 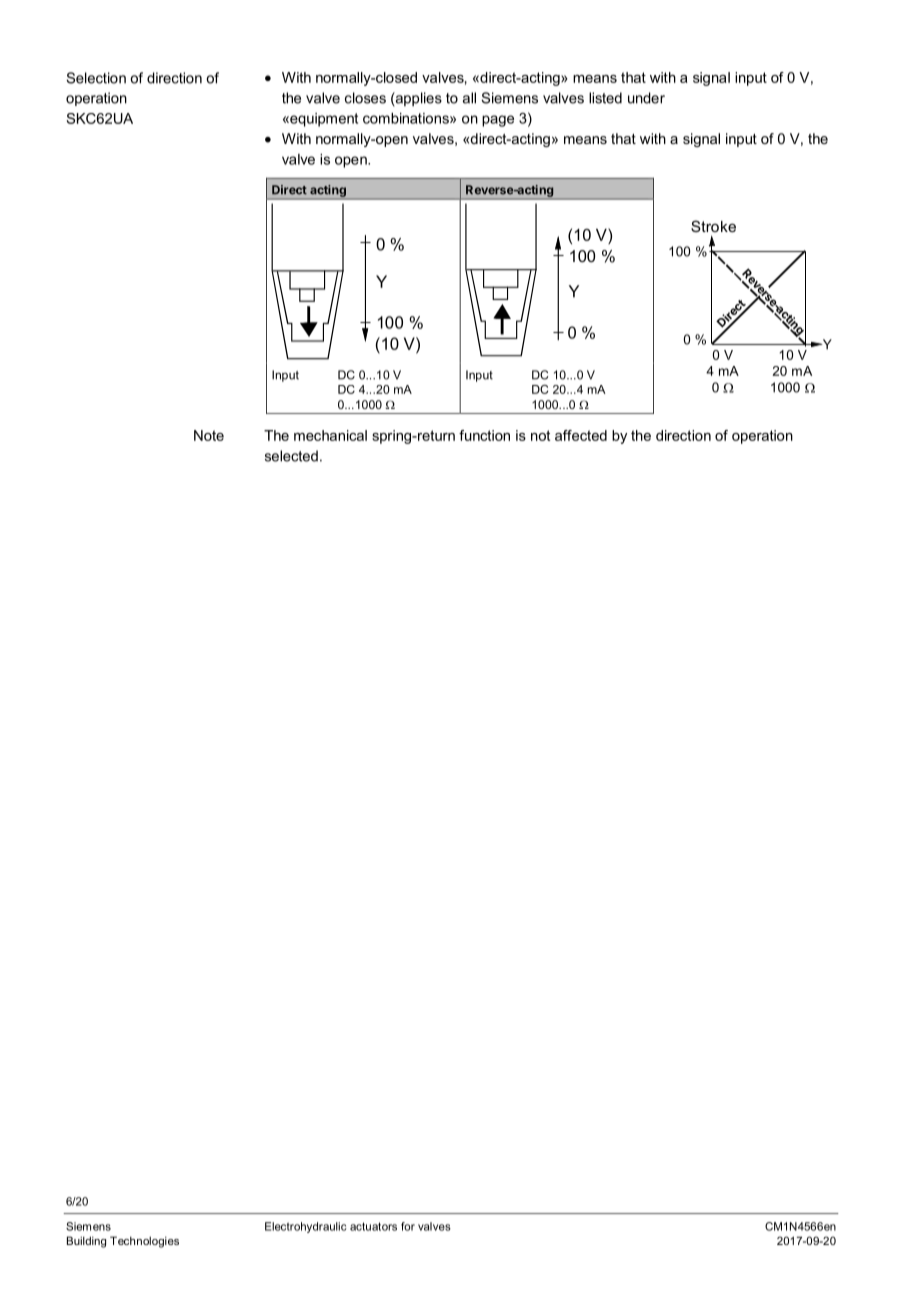 I want to click on selected, so click(x=291, y=456).
